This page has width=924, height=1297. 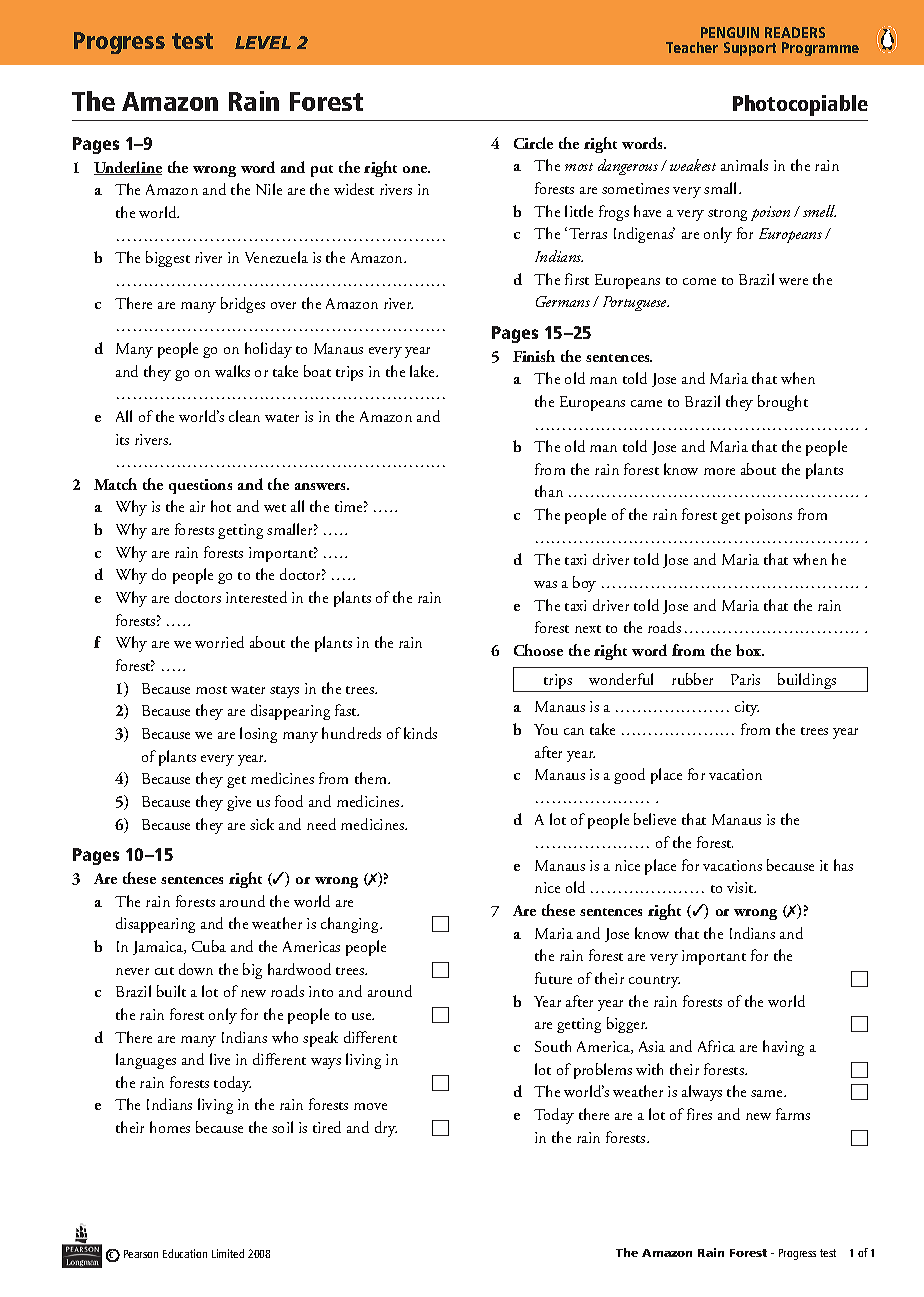 I want to click on Circle, so click(x=533, y=143).
